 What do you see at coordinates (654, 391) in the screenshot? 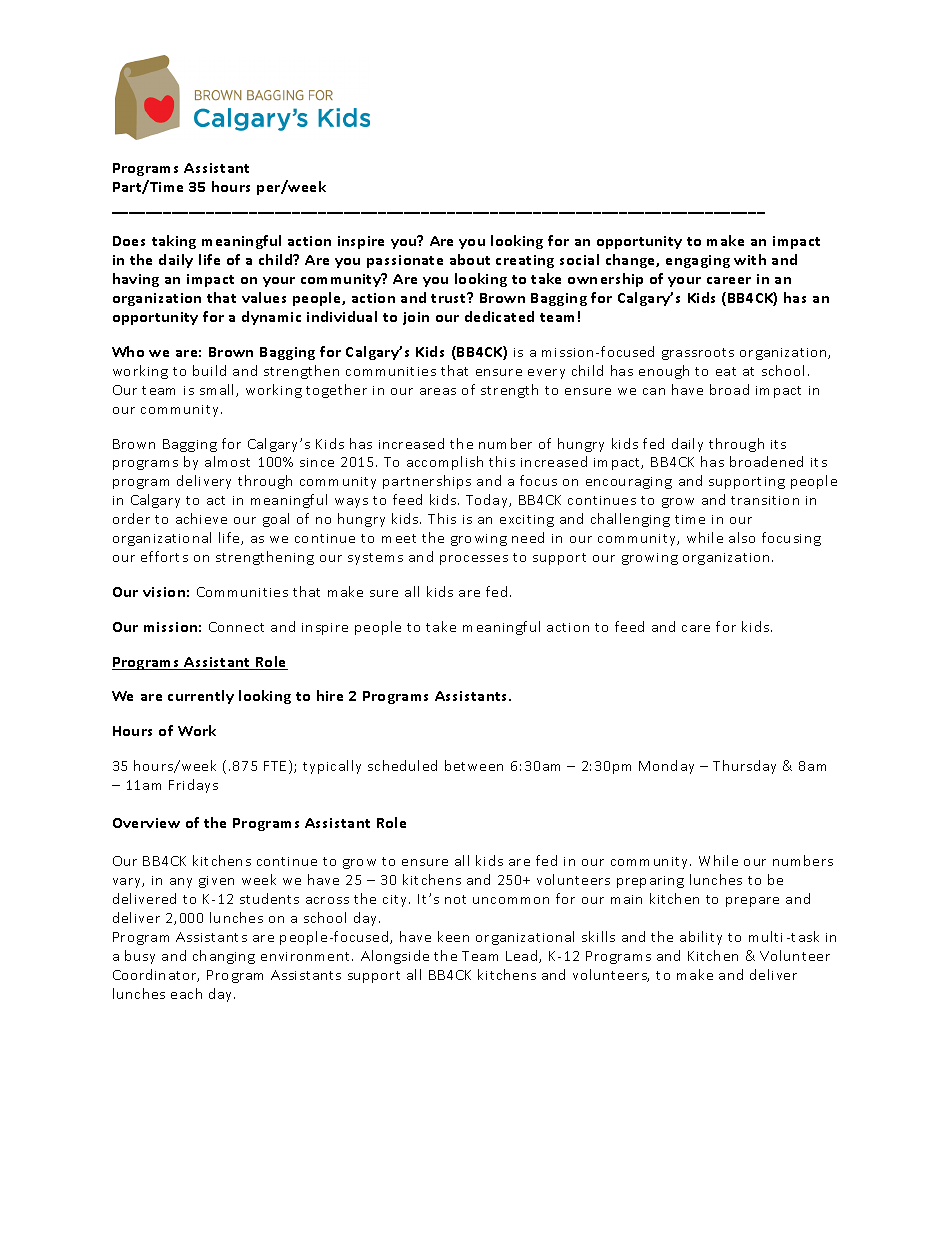
I see `can` at bounding box center [654, 391].
